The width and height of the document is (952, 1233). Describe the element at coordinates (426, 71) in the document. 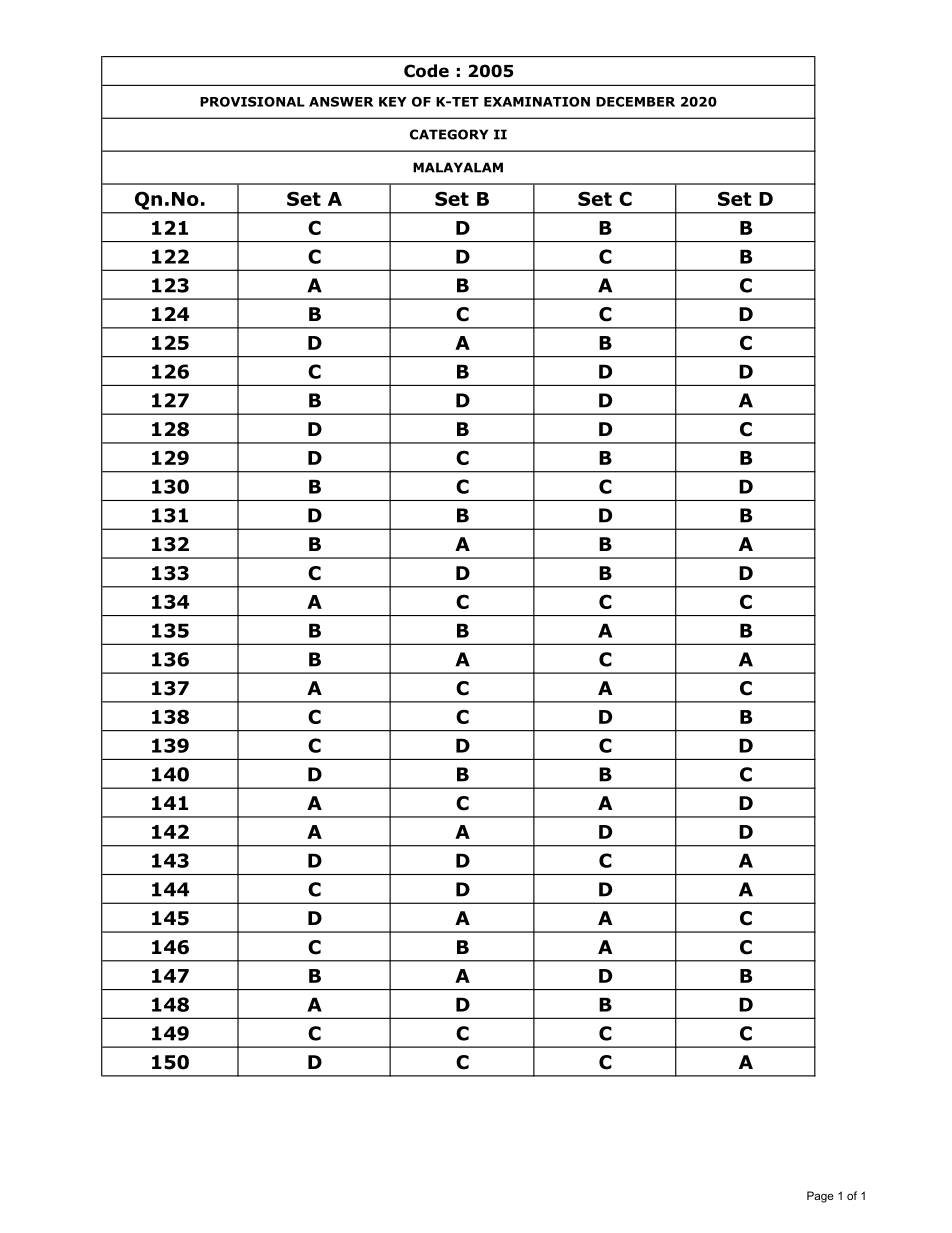

I see `Code` at that location.
